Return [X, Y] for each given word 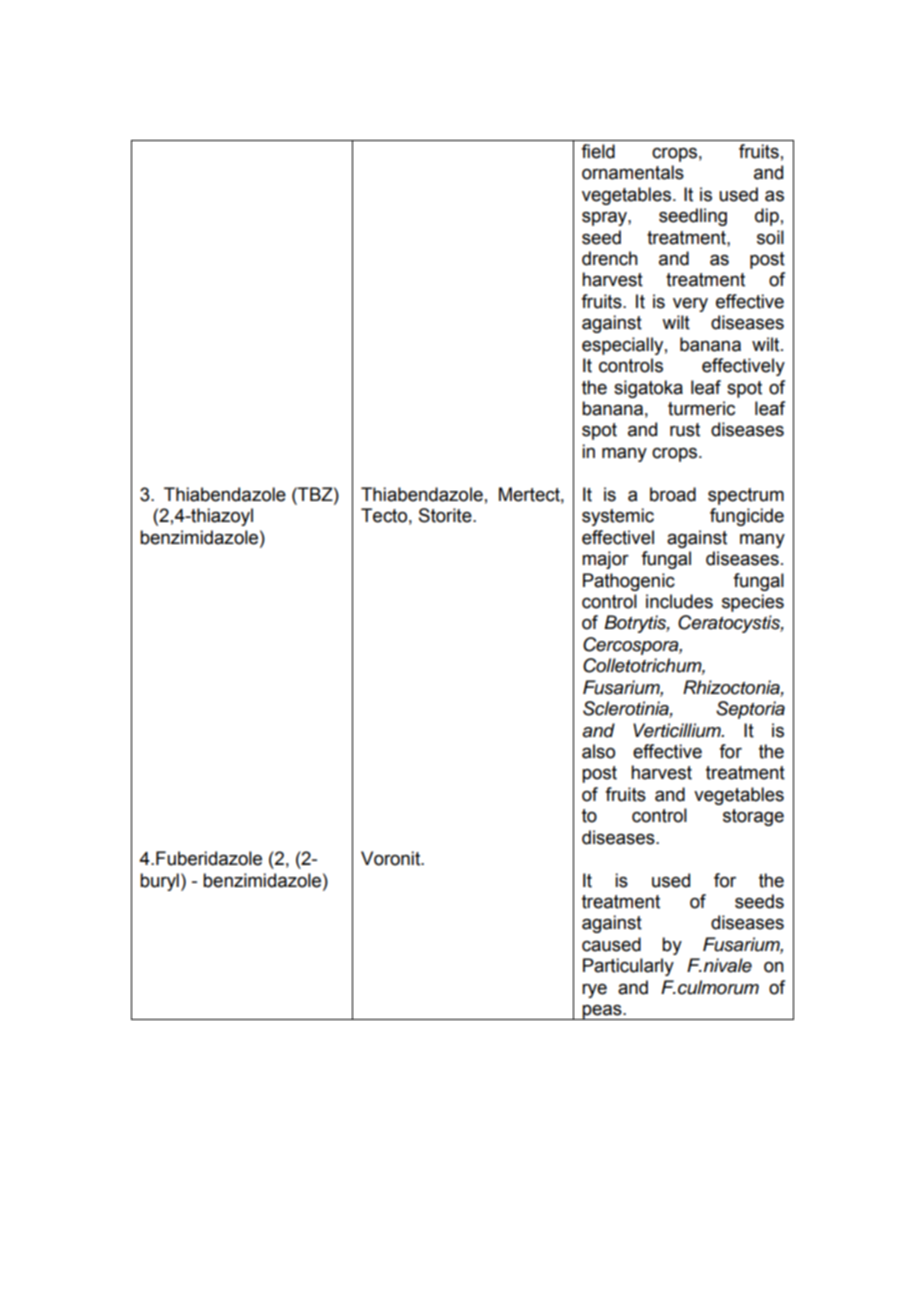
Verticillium [678, 730]
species [753, 603]
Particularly [628, 967]
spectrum [746, 496]
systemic [618, 517]
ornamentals [633, 172]
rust [685, 430]
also [598, 751]
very [690, 305]
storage [753, 817]
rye [594, 991]
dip [767, 217]
